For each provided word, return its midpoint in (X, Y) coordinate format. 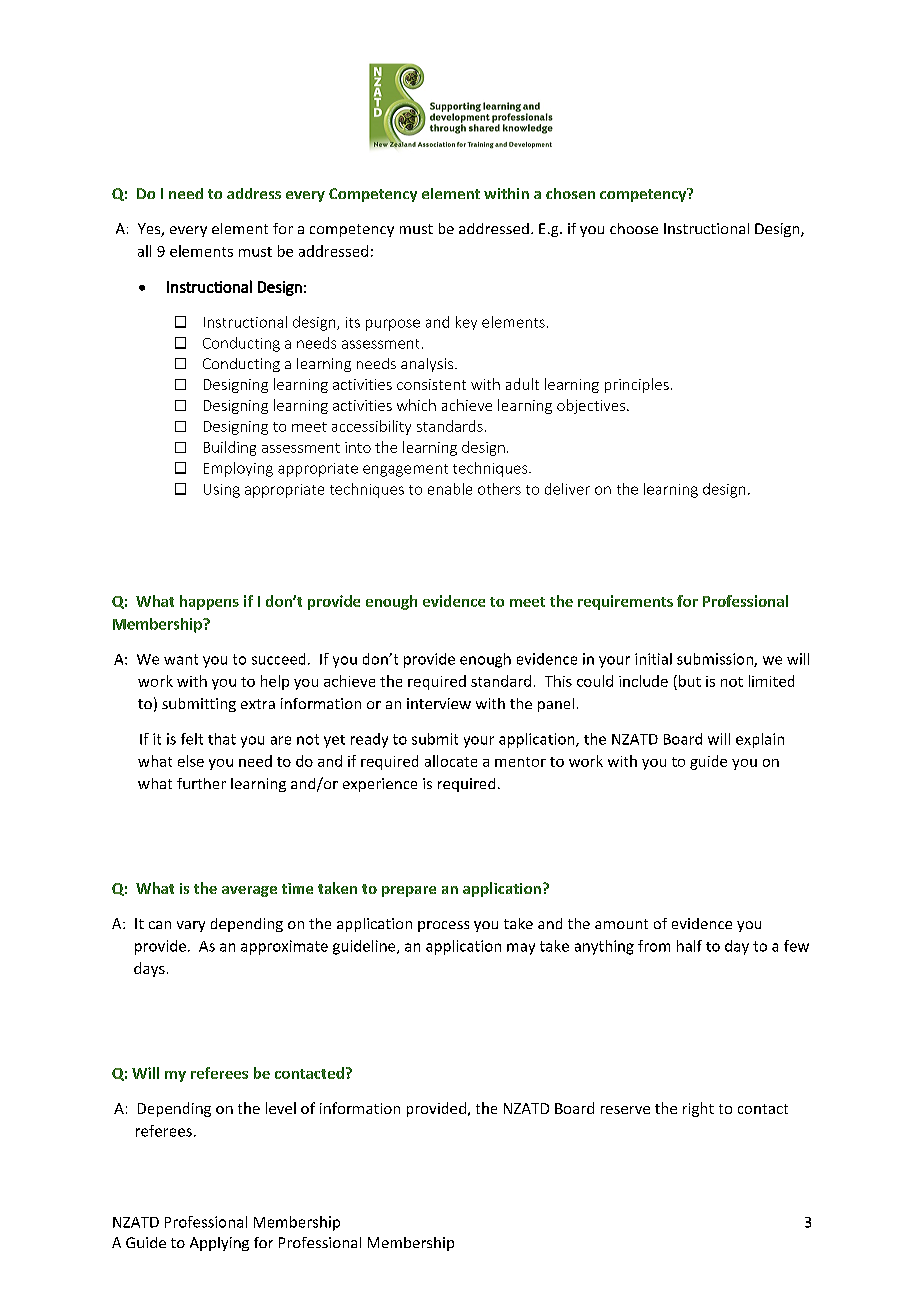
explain (760, 740)
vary (191, 926)
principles (637, 385)
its (353, 322)
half (689, 946)
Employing (238, 469)
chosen (570, 193)
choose (634, 228)
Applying (219, 1244)
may (521, 949)
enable (450, 489)
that (222, 739)
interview (439, 703)
